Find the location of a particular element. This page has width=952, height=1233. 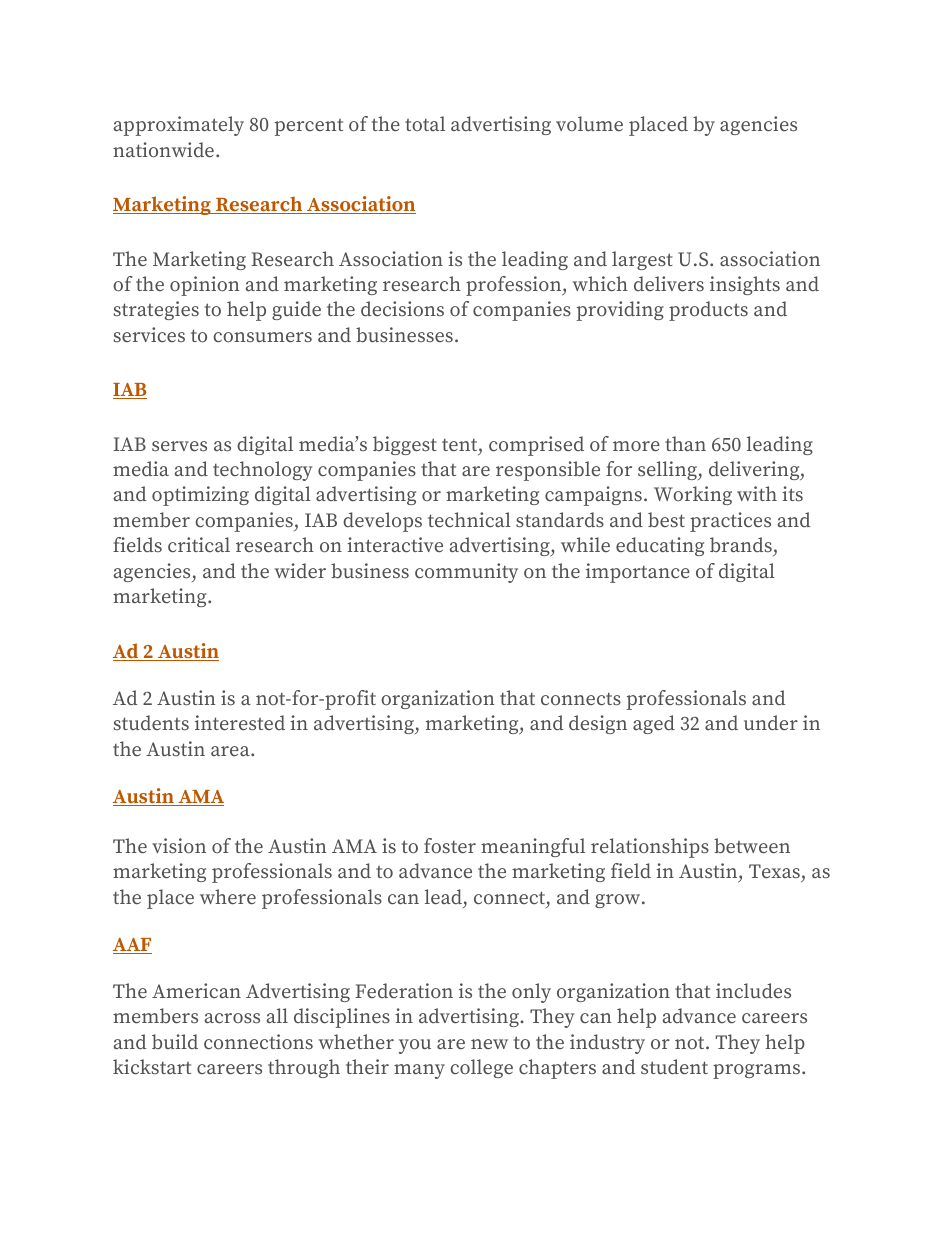

total is located at coordinates (425, 123).
